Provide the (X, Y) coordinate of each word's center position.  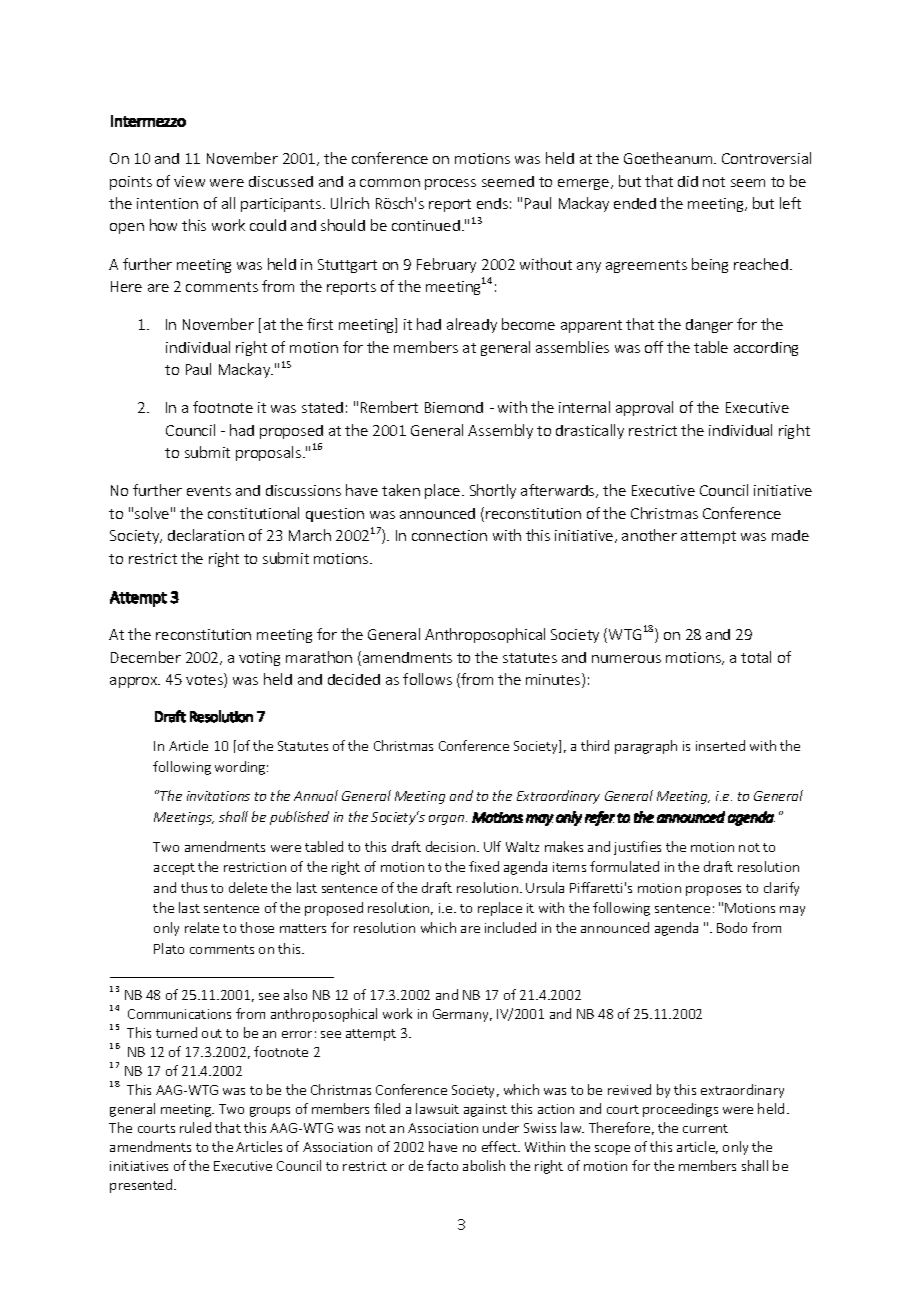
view (189, 181)
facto (442, 1165)
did (688, 181)
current (705, 1128)
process (450, 184)
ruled (195, 1127)
